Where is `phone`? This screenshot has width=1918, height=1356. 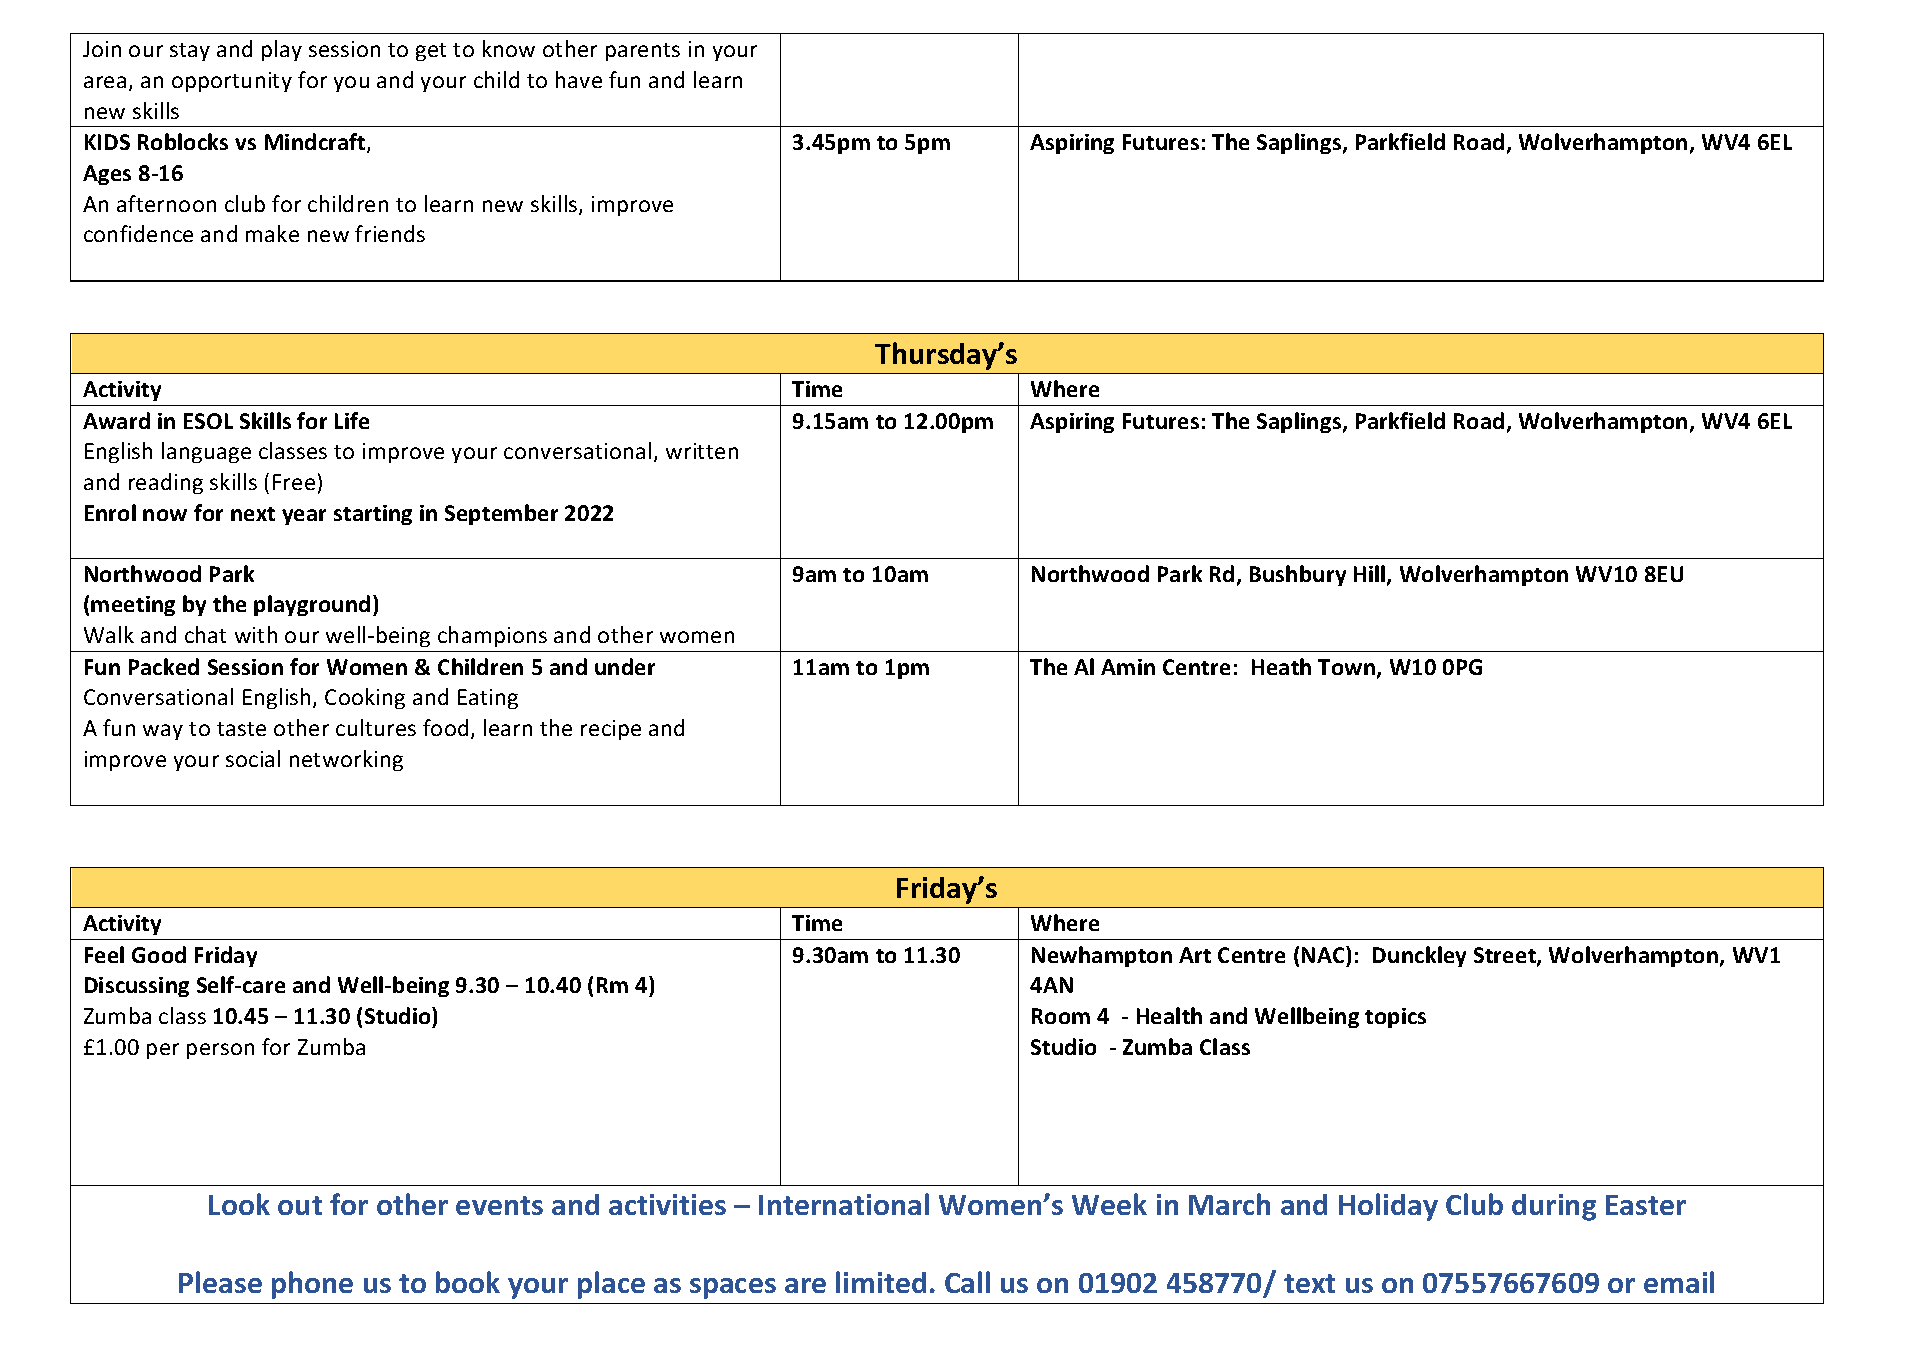
phone is located at coordinates (312, 1285).
